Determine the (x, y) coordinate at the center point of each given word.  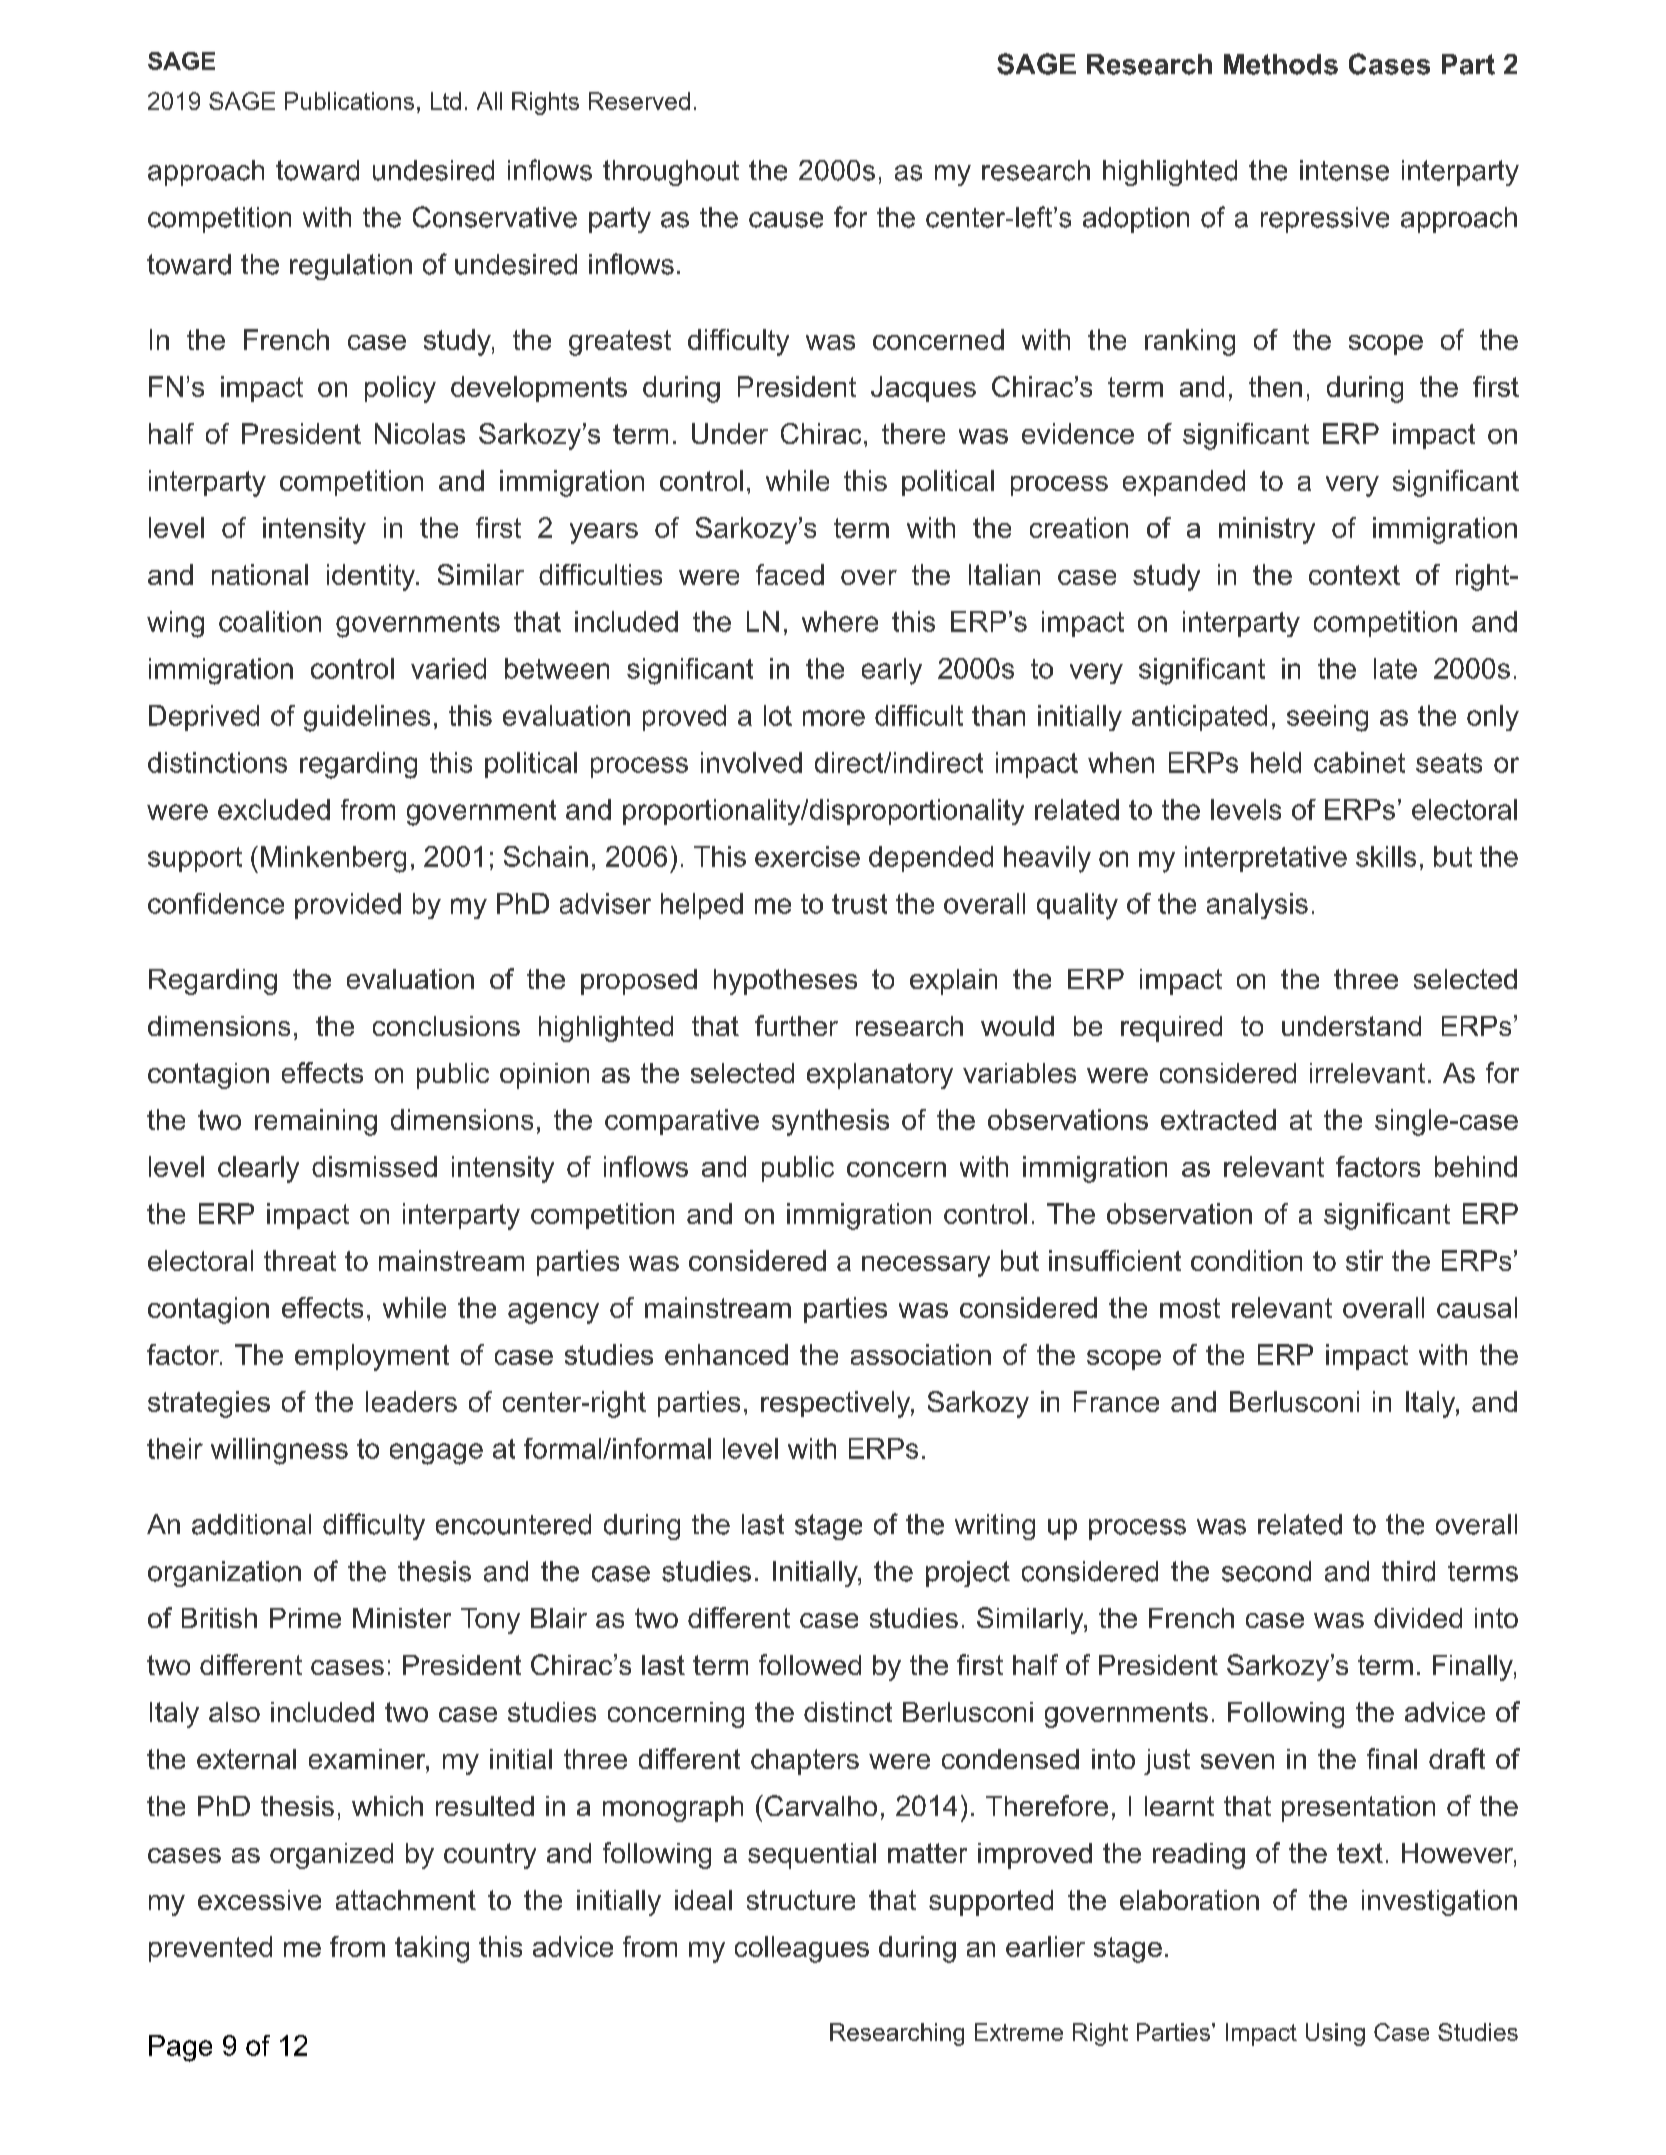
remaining (316, 1122)
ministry (1267, 530)
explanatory (880, 1076)
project (968, 1574)
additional (251, 1524)
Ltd (446, 101)
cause (786, 220)
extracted (1218, 1119)
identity (372, 577)
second (1266, 1571)
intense (1344, 170)
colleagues (802, 1949)
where (840, 621)
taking (432, 1949)
